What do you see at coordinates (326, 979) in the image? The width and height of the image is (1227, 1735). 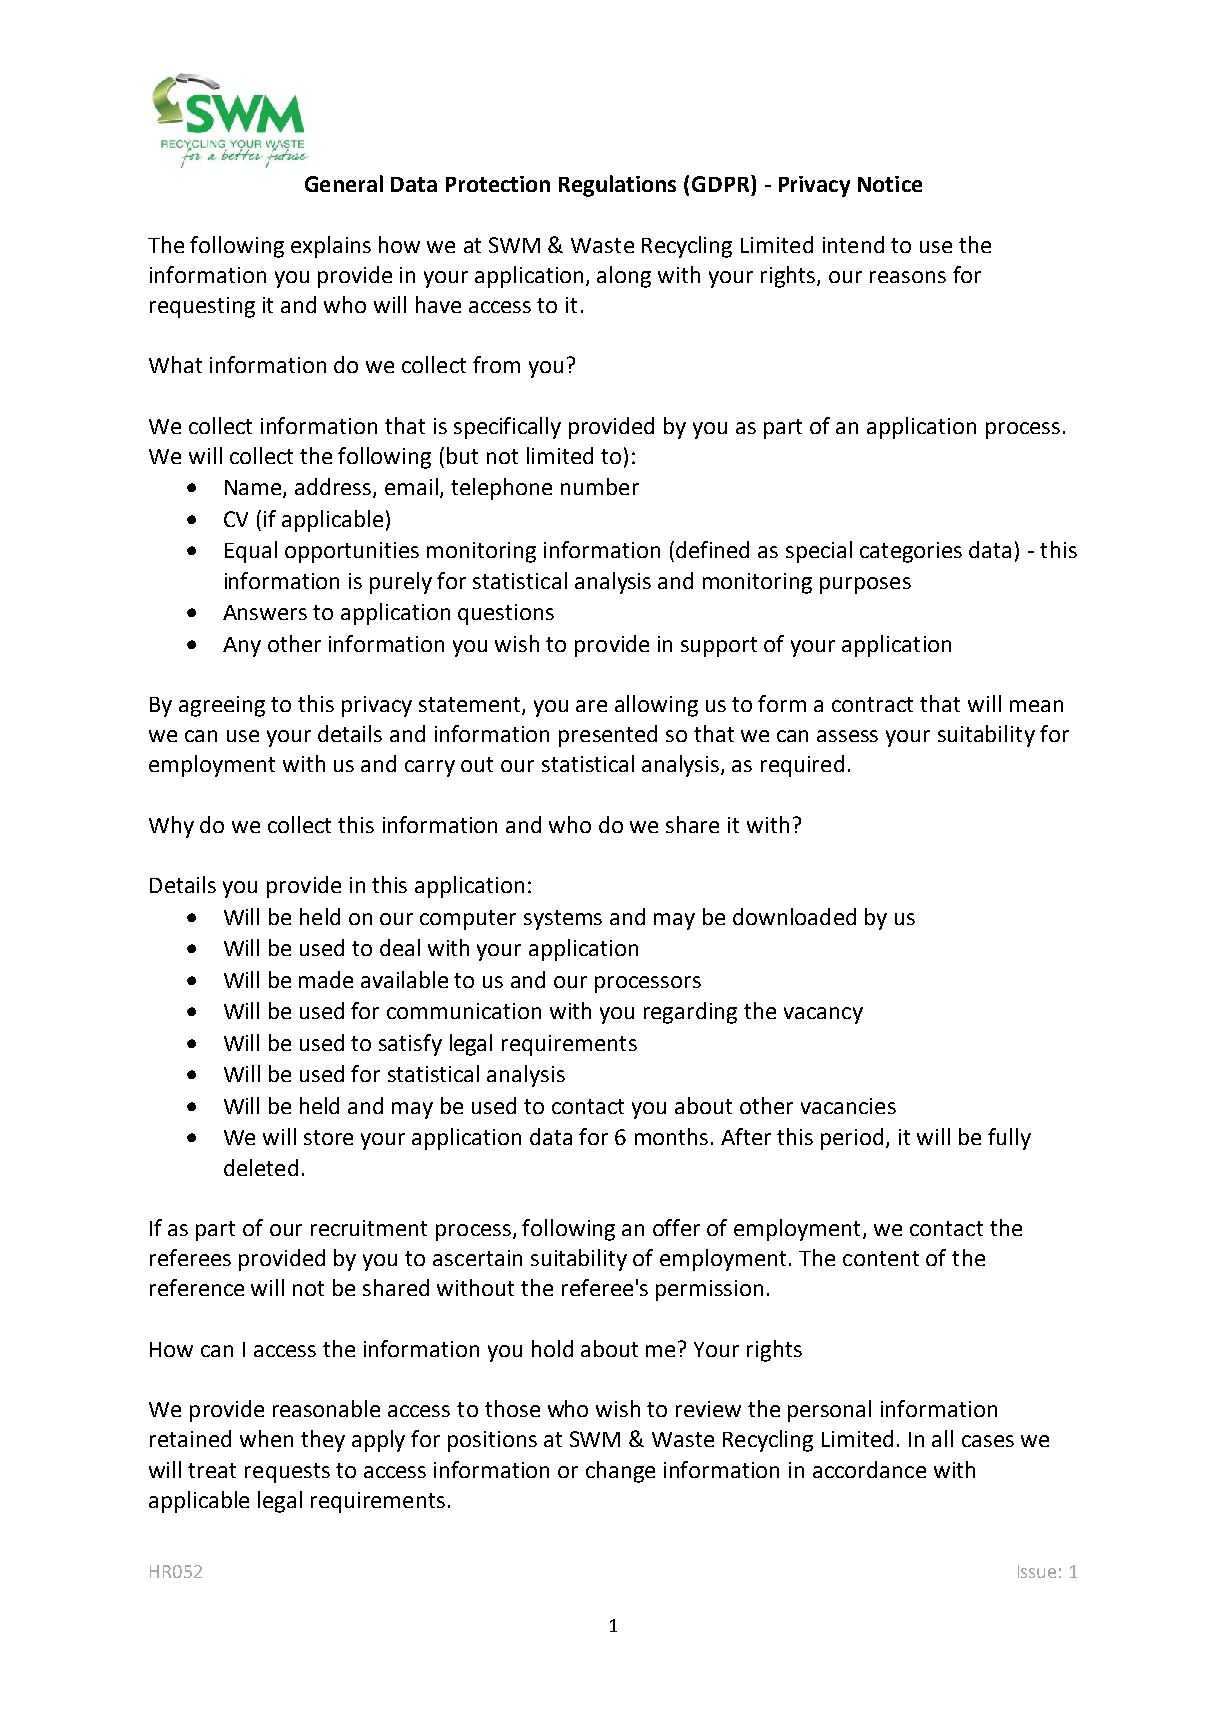 I see `made` at bounding box center [326, 979].
